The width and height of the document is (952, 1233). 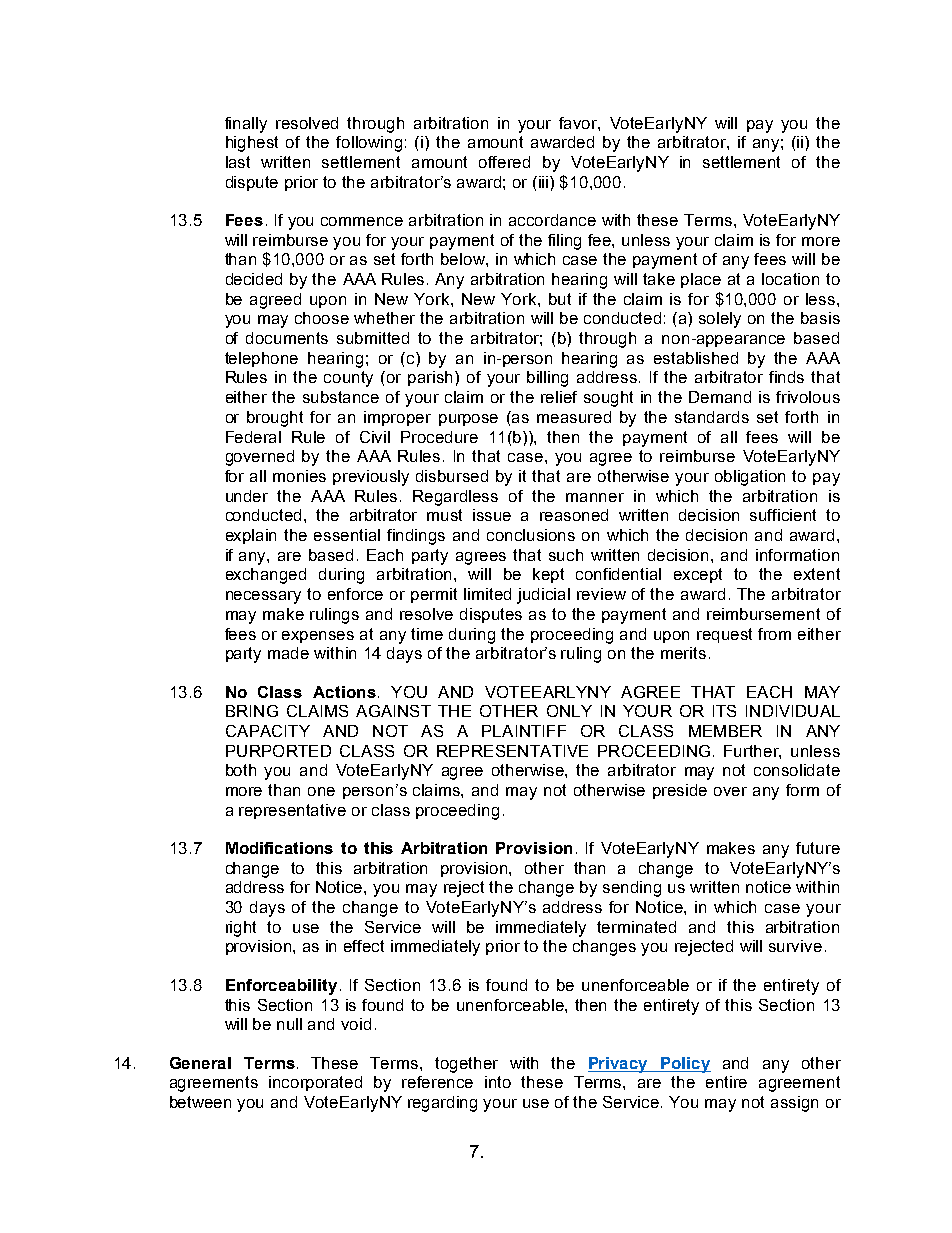 I want to click on highest, so click(x=252, y=144).
